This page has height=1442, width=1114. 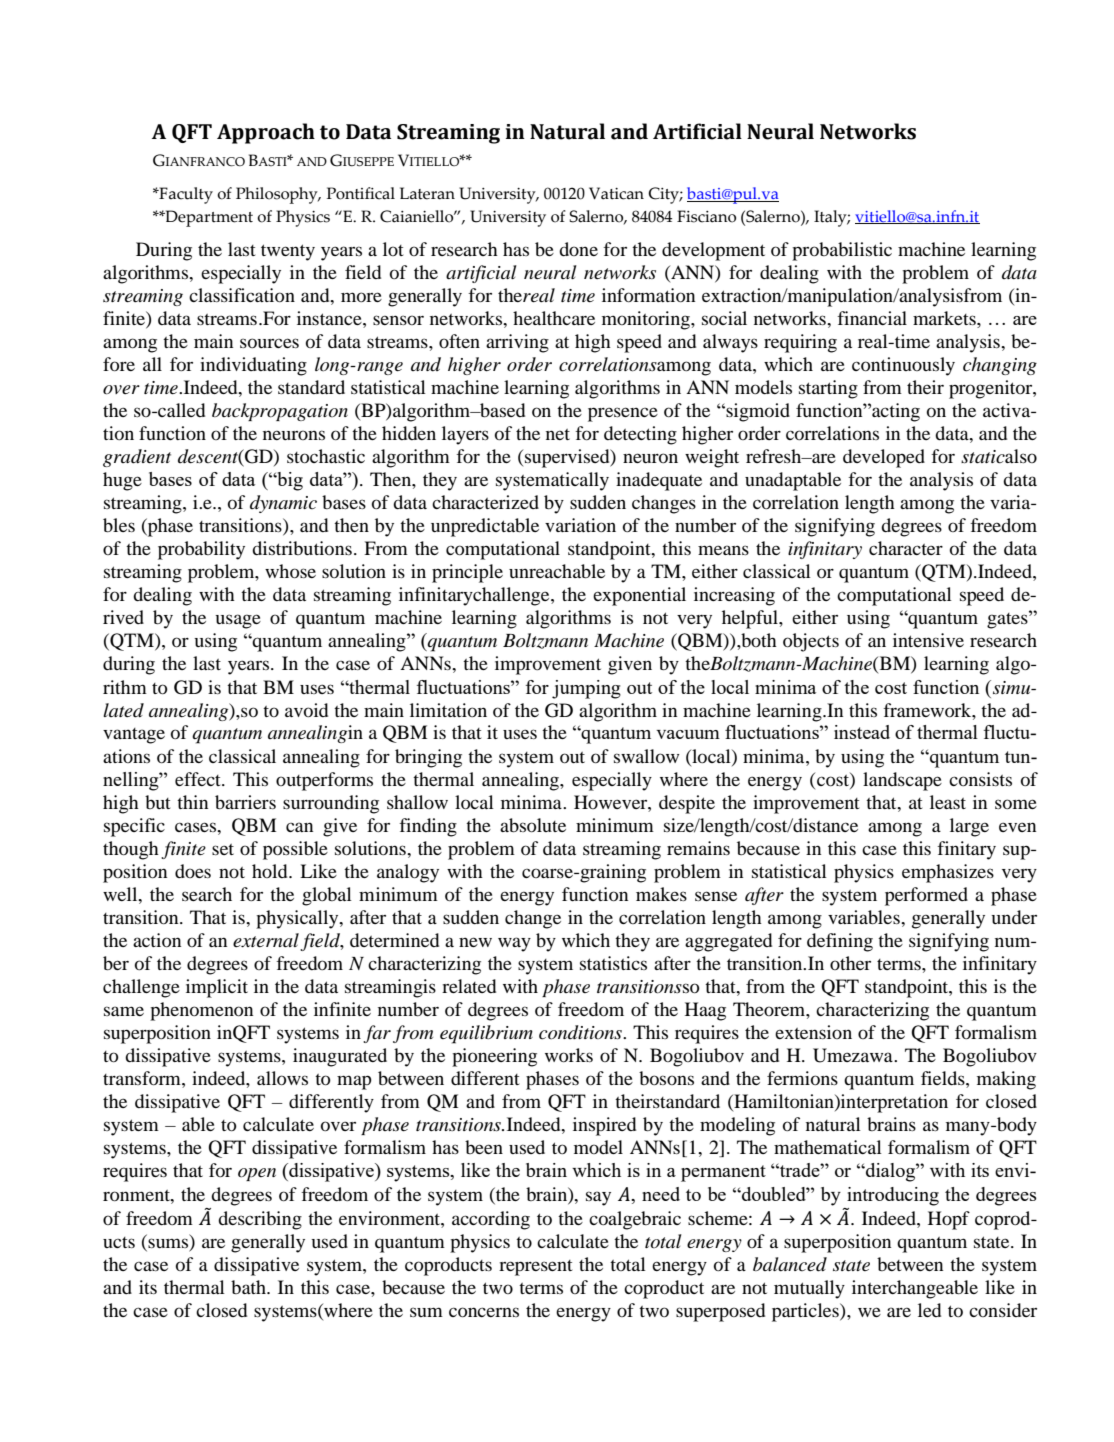 What do you see at coordinates (249, 1287) in the page?
I see `bath` at bounding box center [249, 1287].
